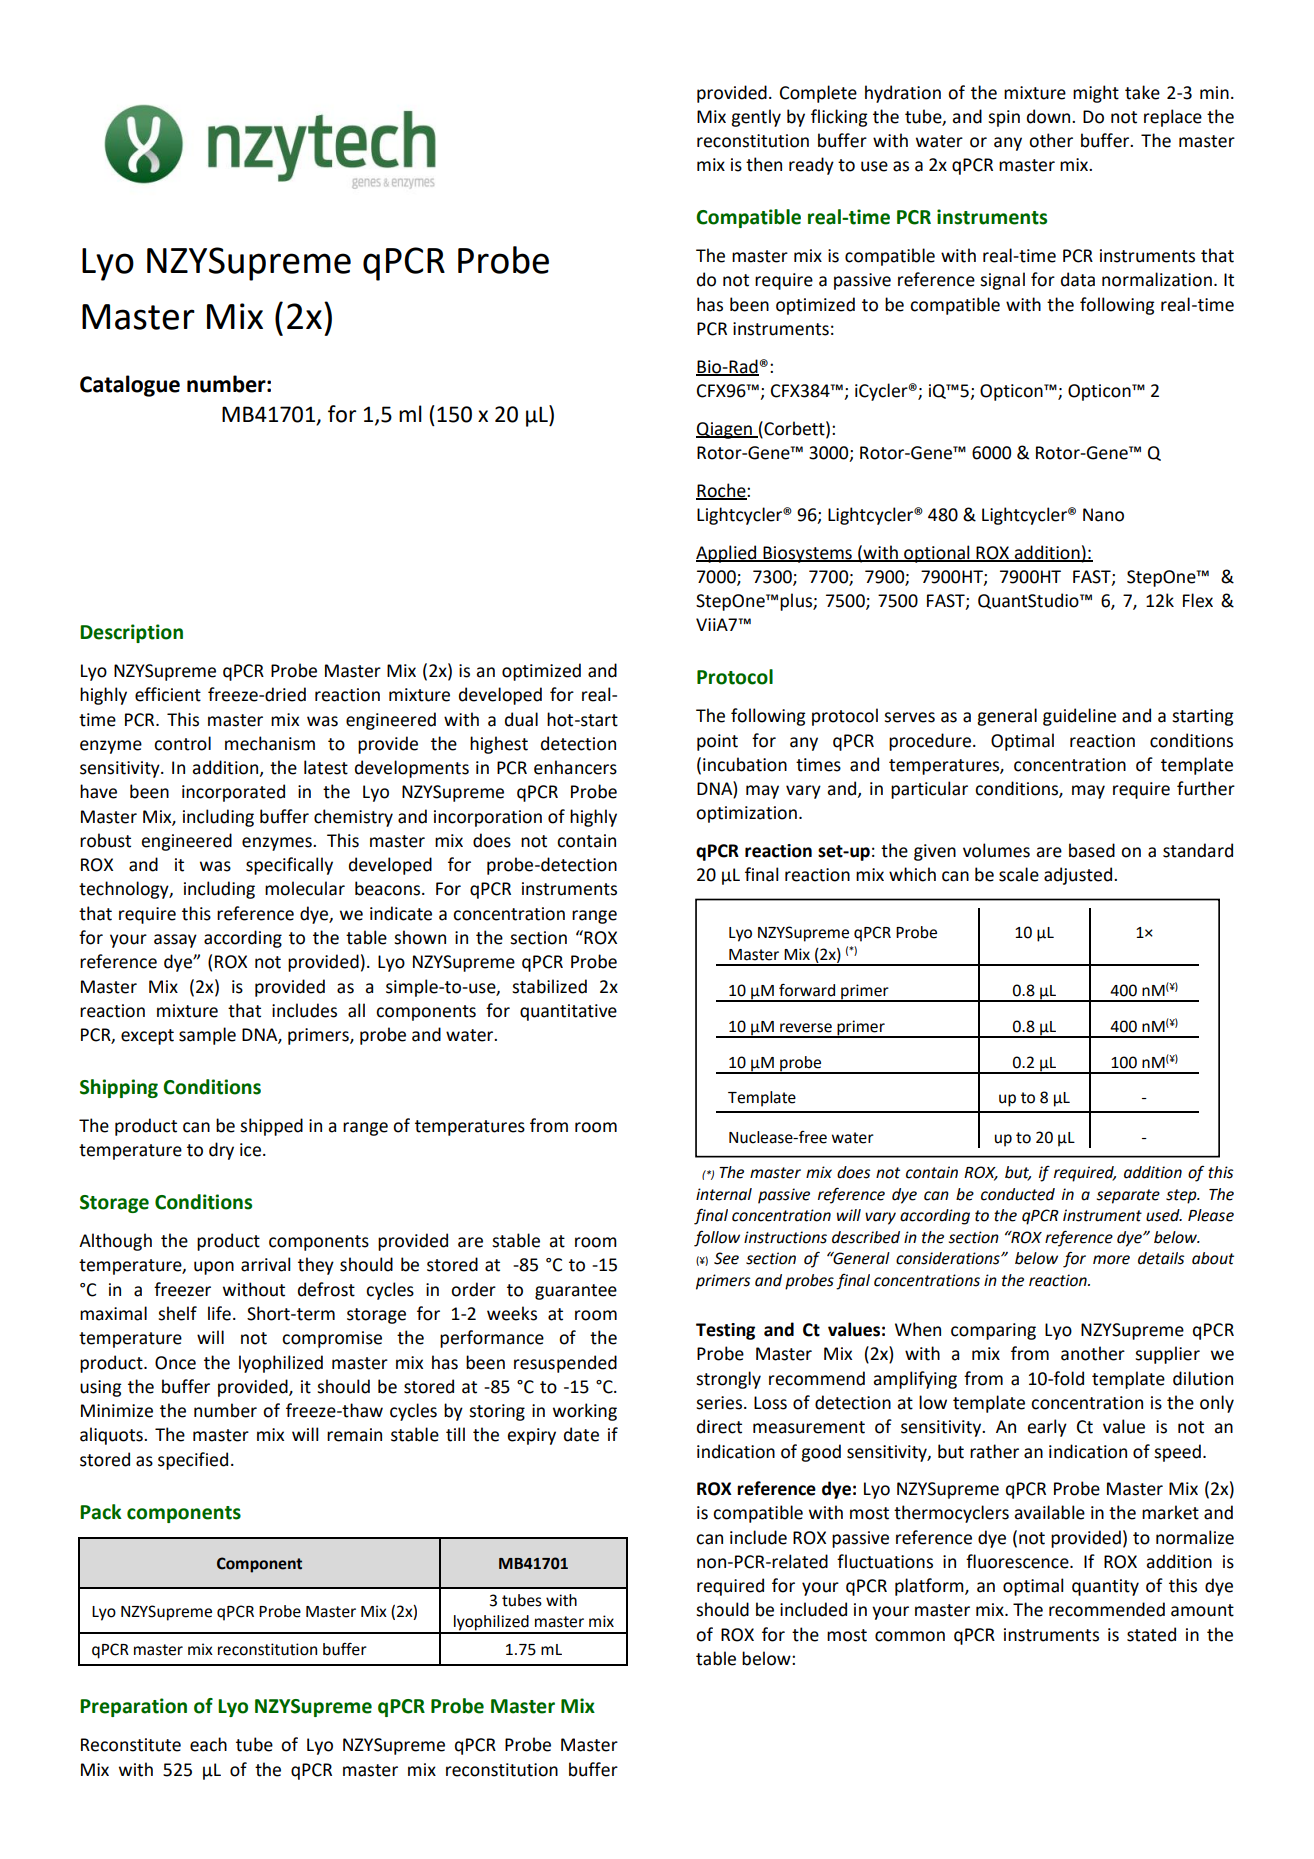  I want to click on down, so click(1050, 116).
